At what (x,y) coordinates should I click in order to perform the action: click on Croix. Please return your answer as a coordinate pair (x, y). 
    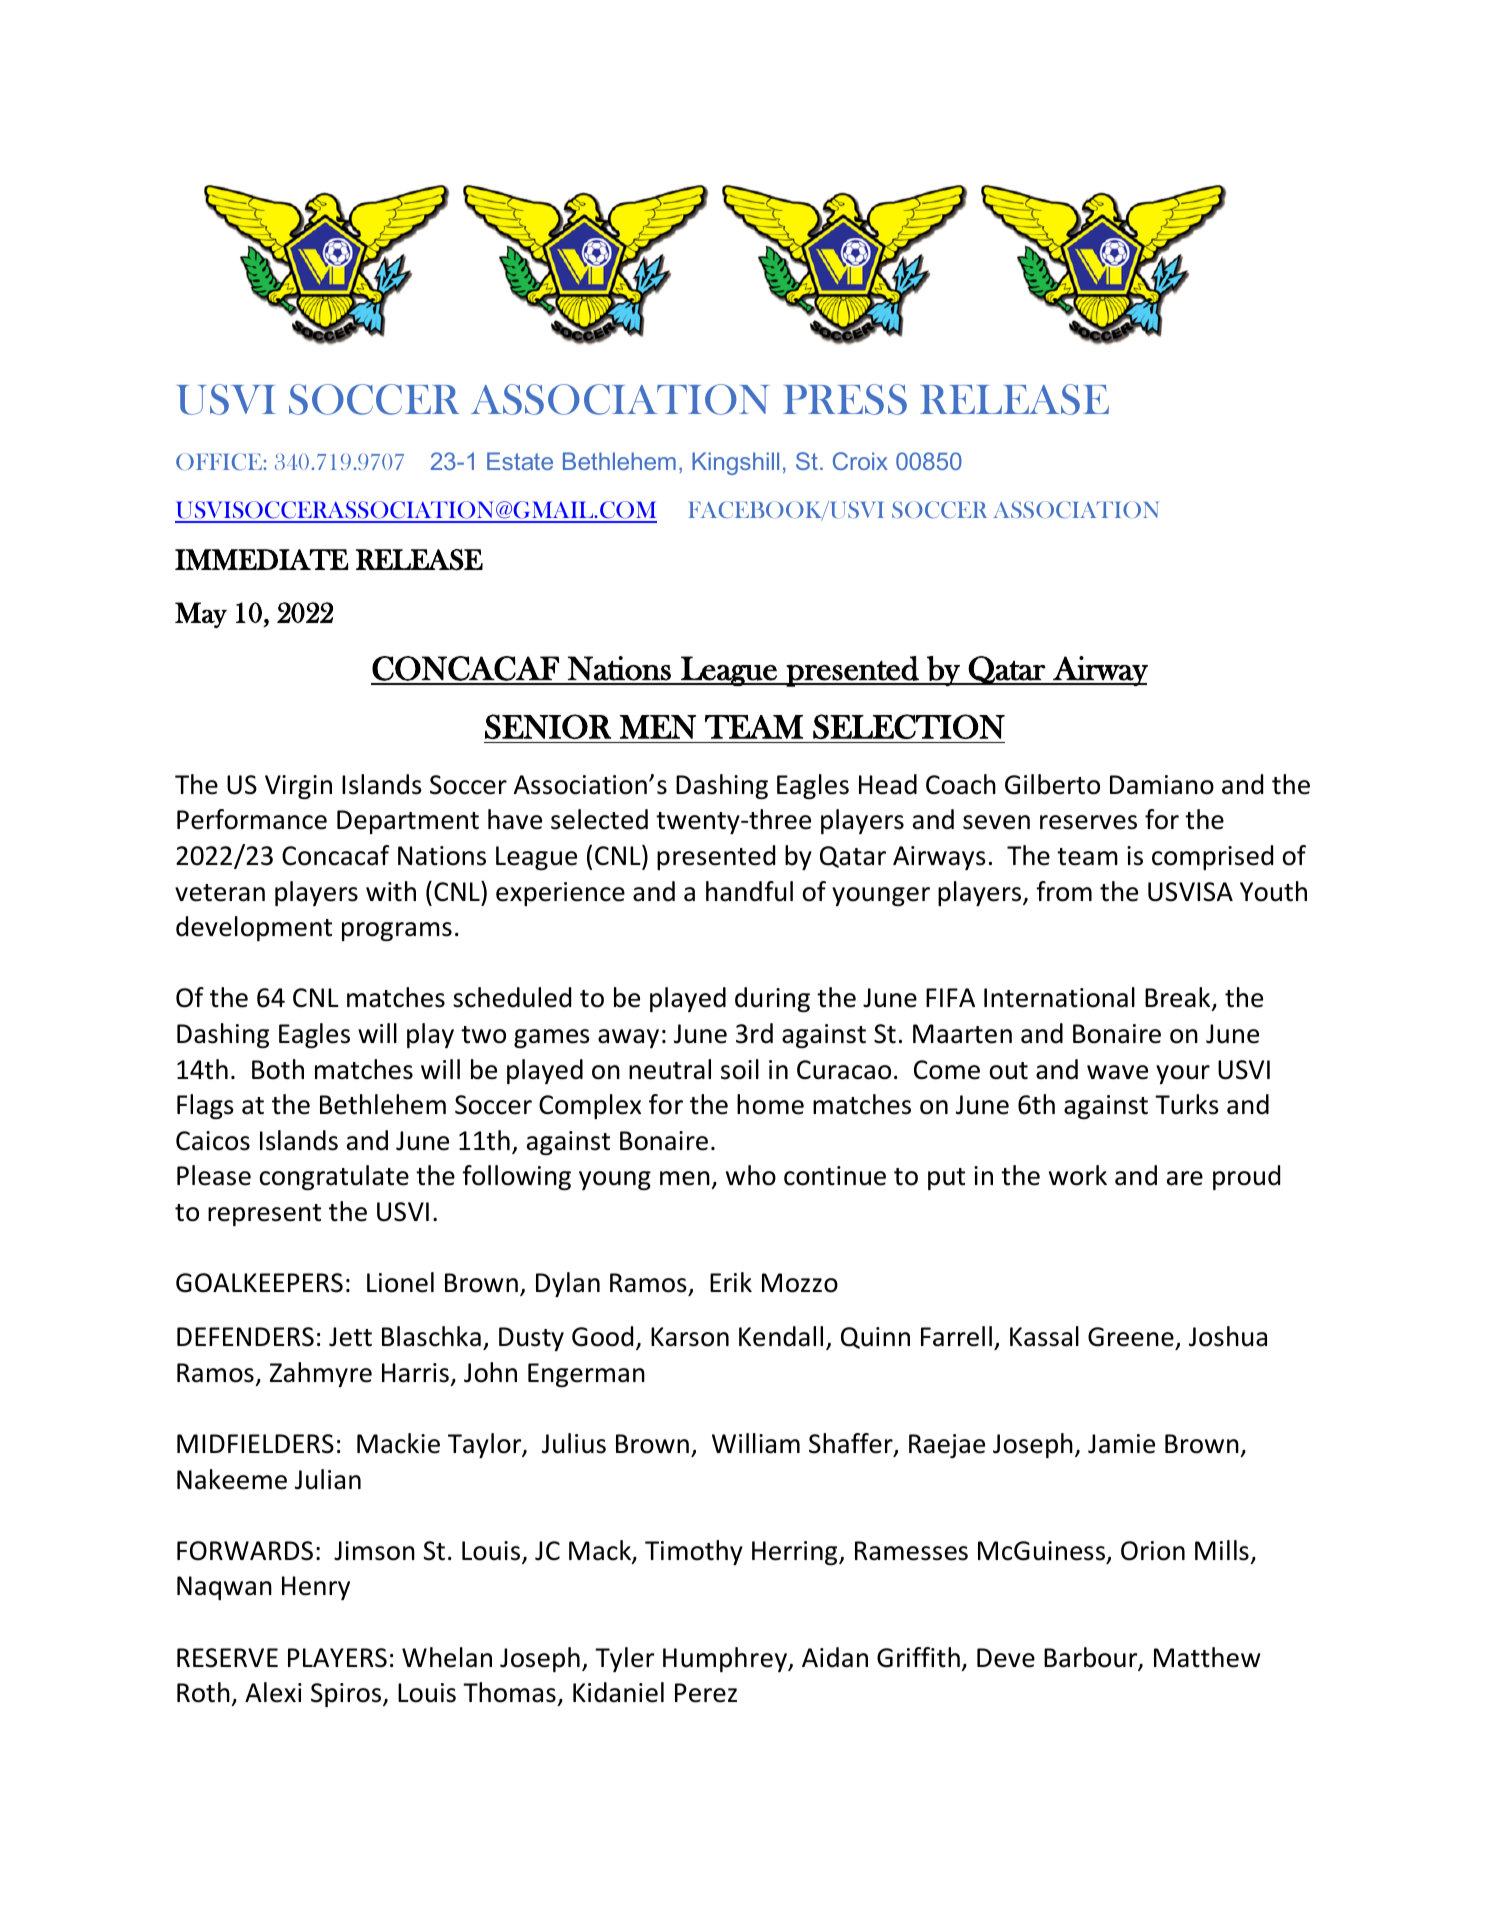
    Looking at the image, I should click on (860, 461).
